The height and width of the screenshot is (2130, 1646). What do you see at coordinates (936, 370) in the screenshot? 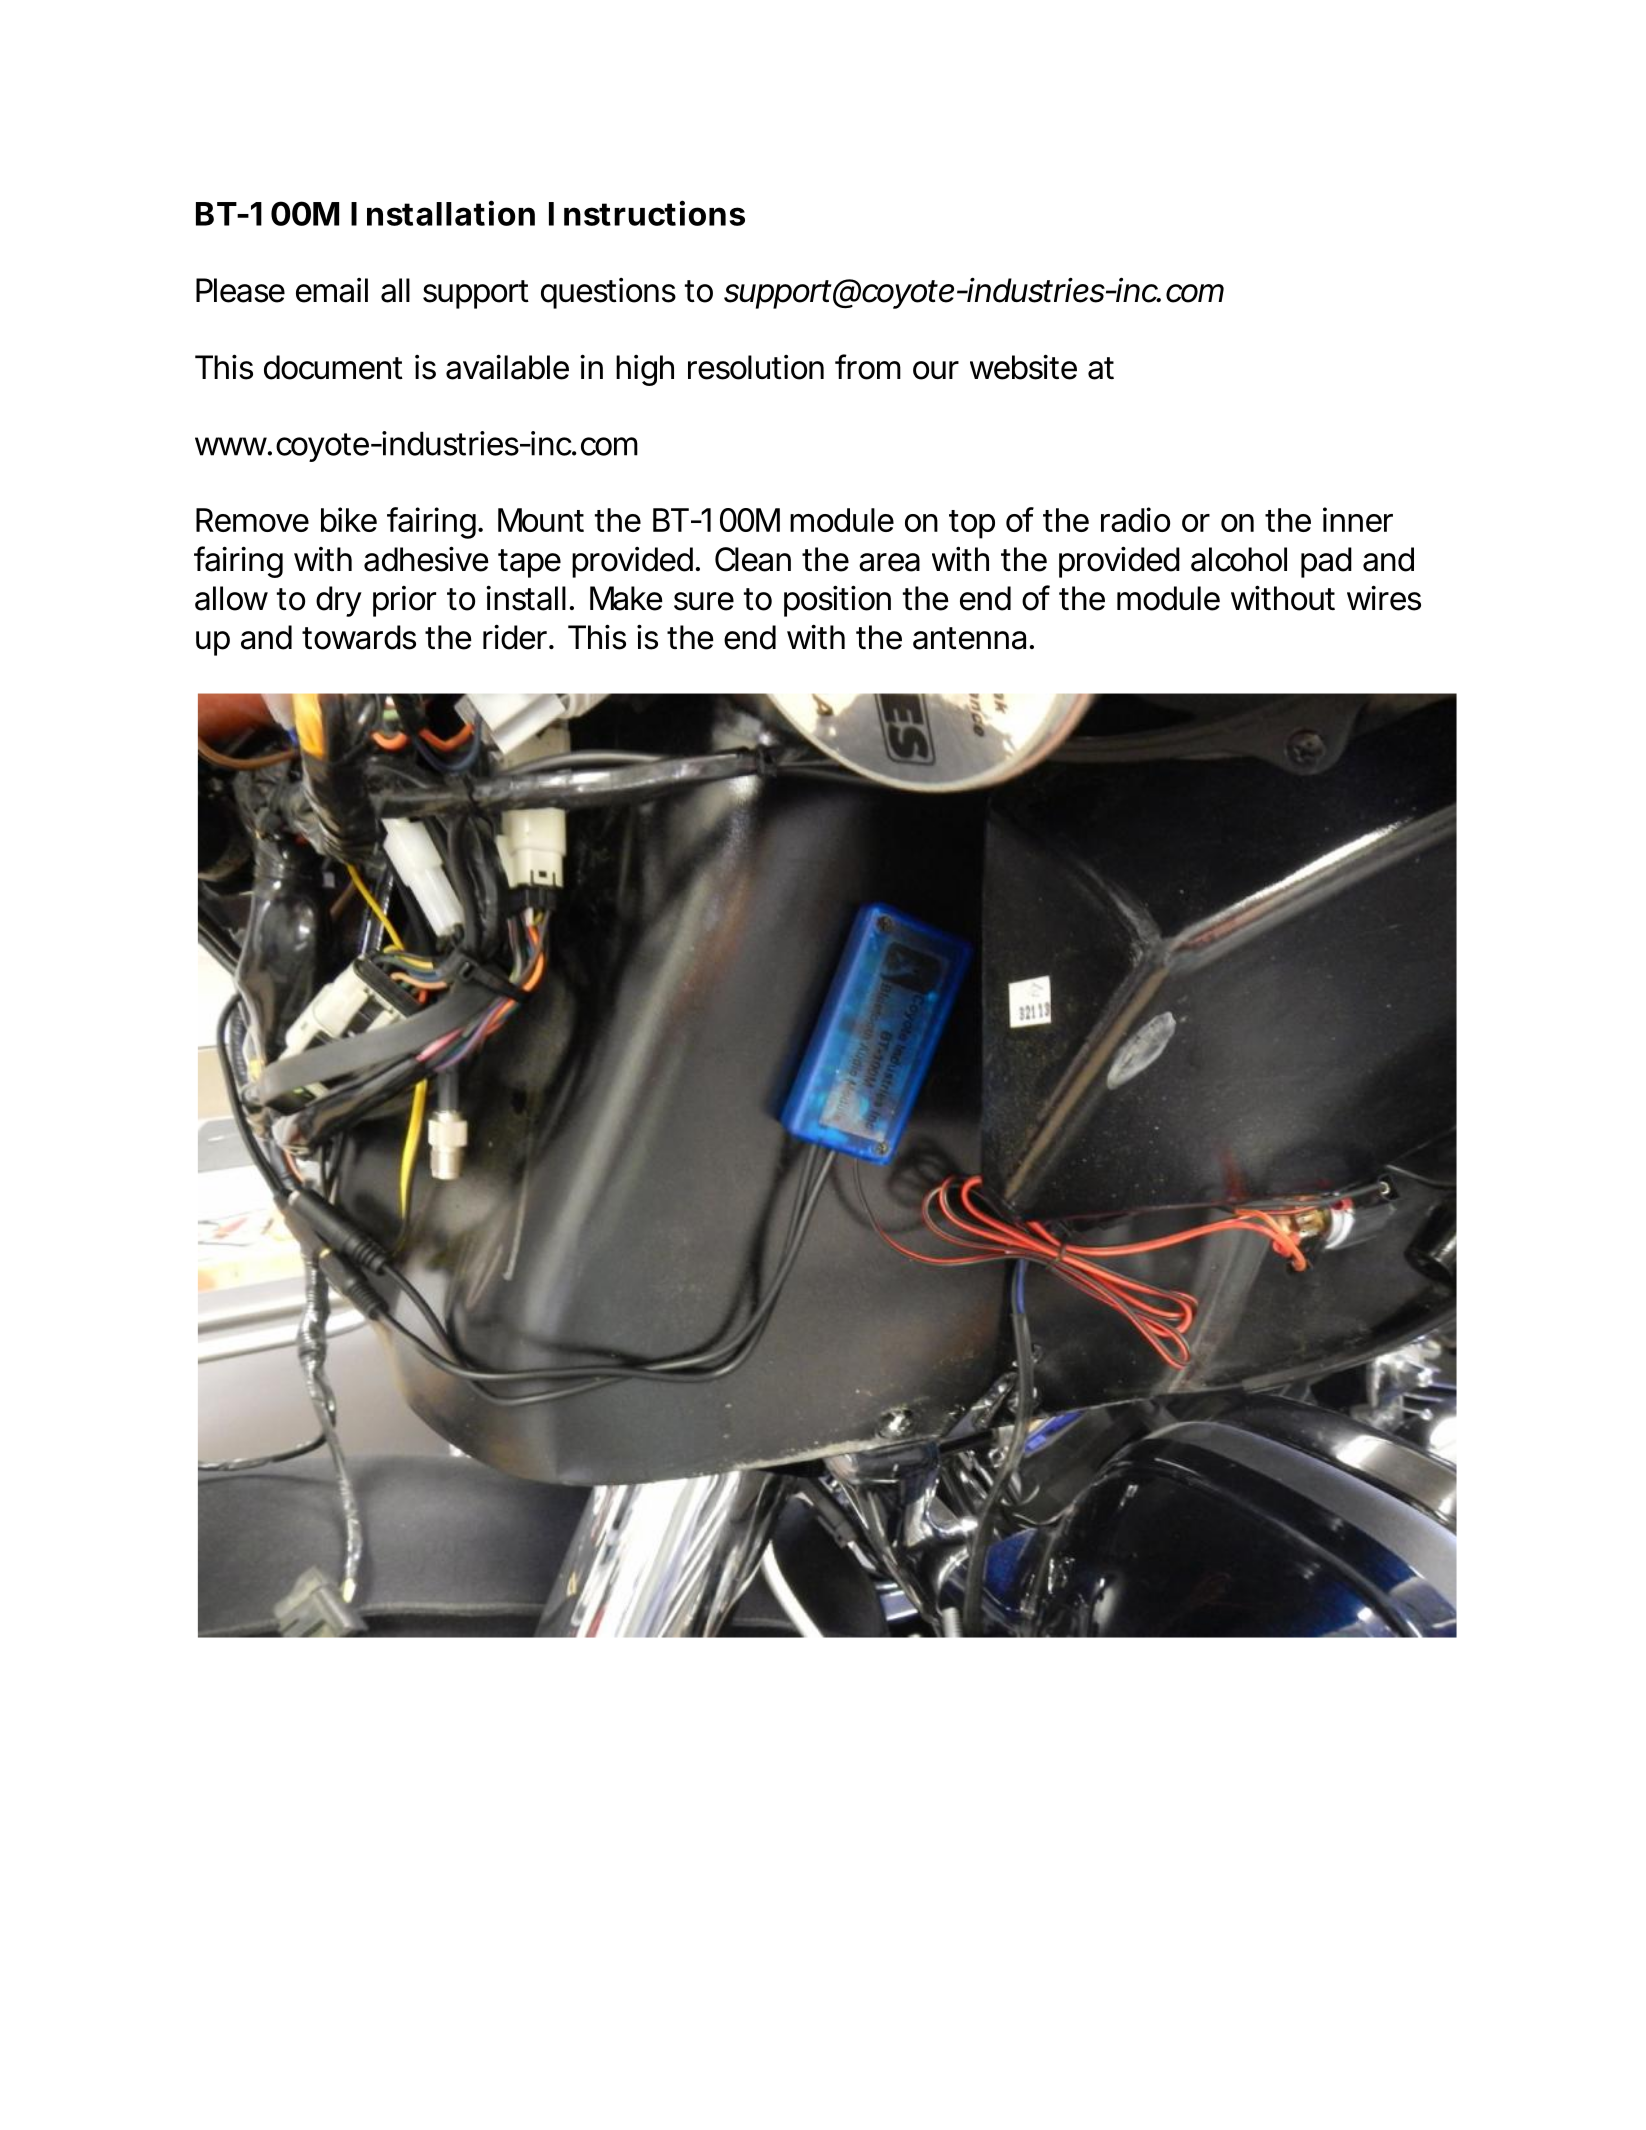
I see `our` at bounding box center [936, 370].
